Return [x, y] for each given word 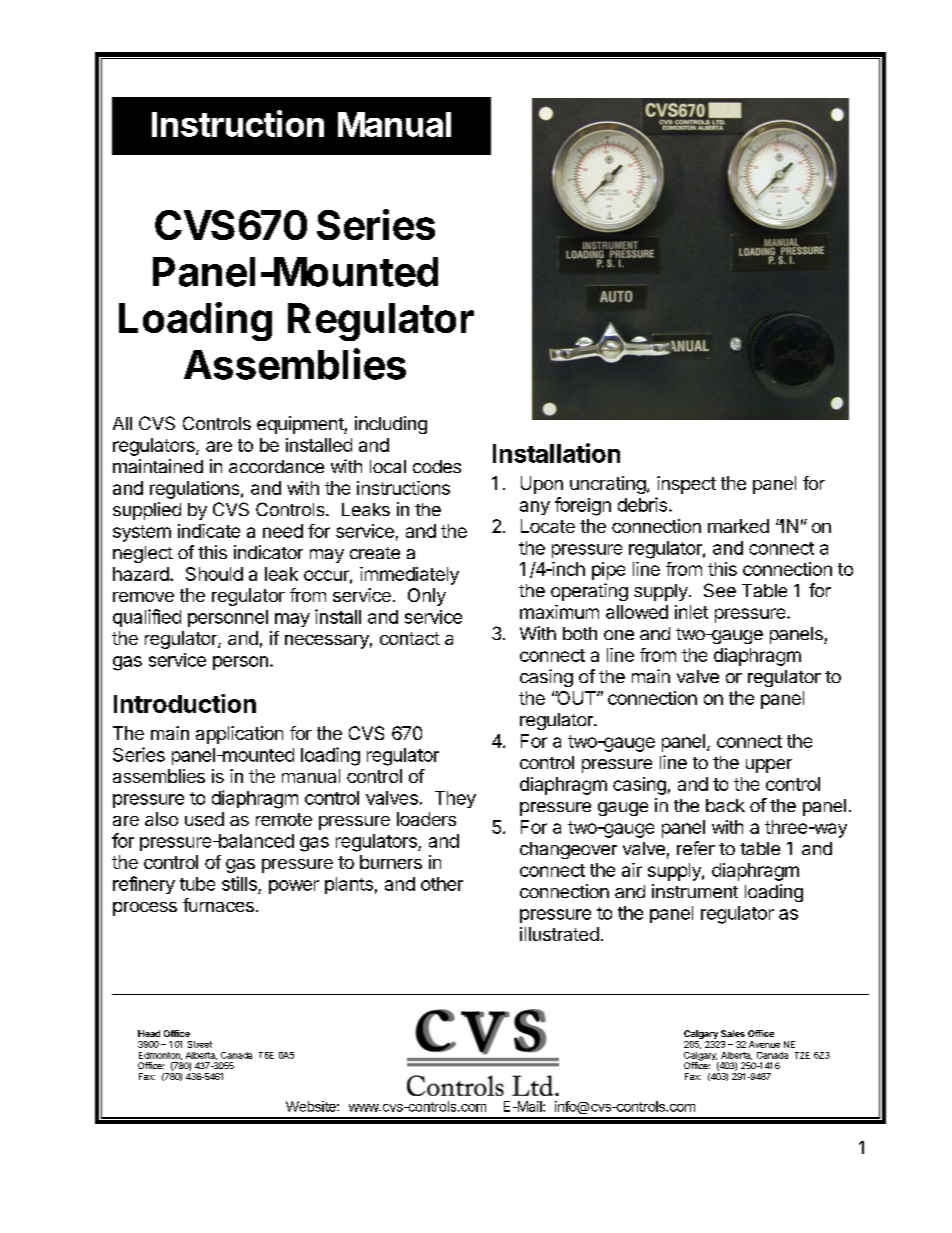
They [455, 799]
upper [769, 766]
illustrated [559, 934]
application [239, 735]
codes [437, 466]
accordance [276, 466]
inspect [686, 485]
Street [200, 1044]
